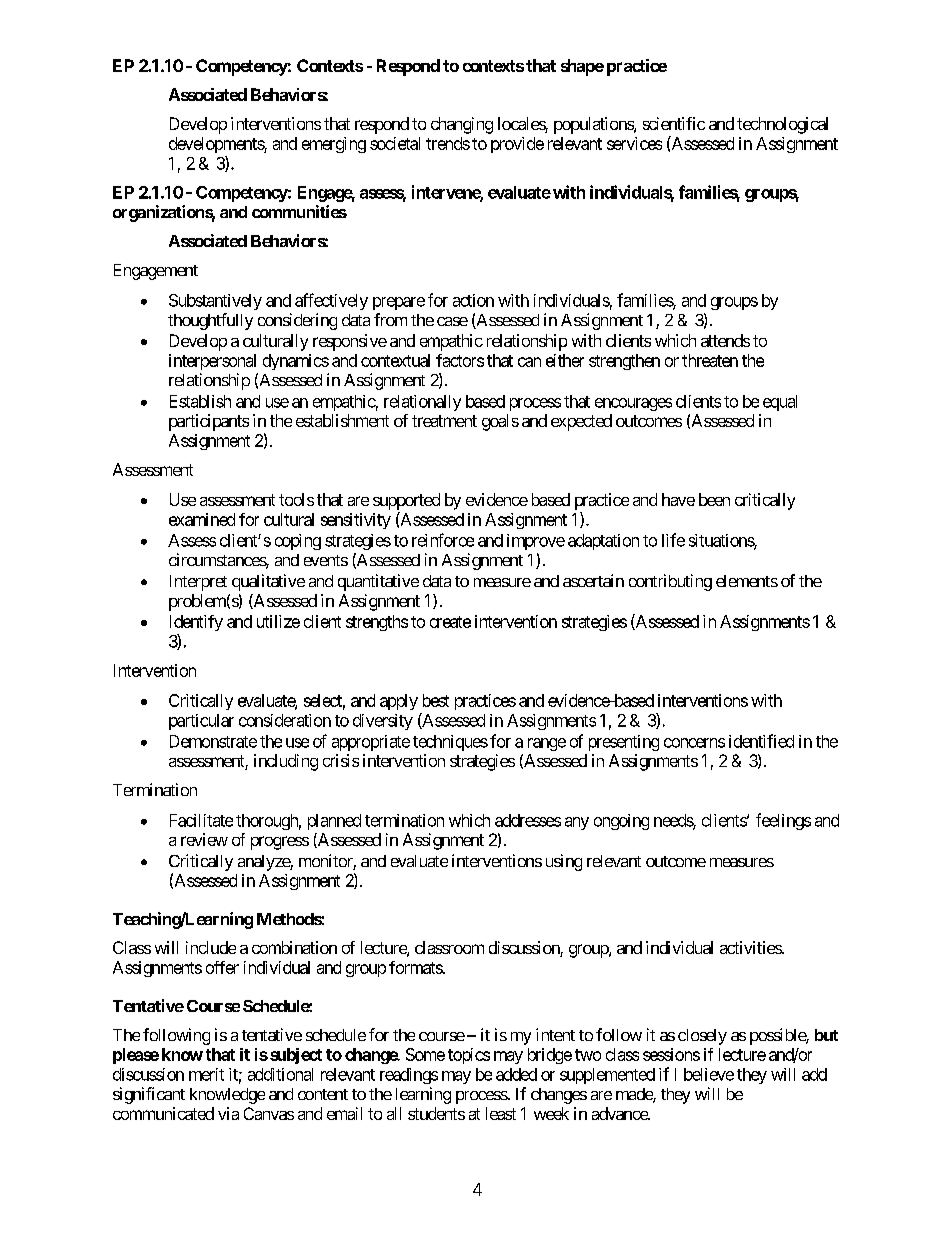 Image resolution: width=952 pixels, height=1233 pixels. Describe the element at coordinates (469, 1056) in the screenshot. I see `topics` at that location.
